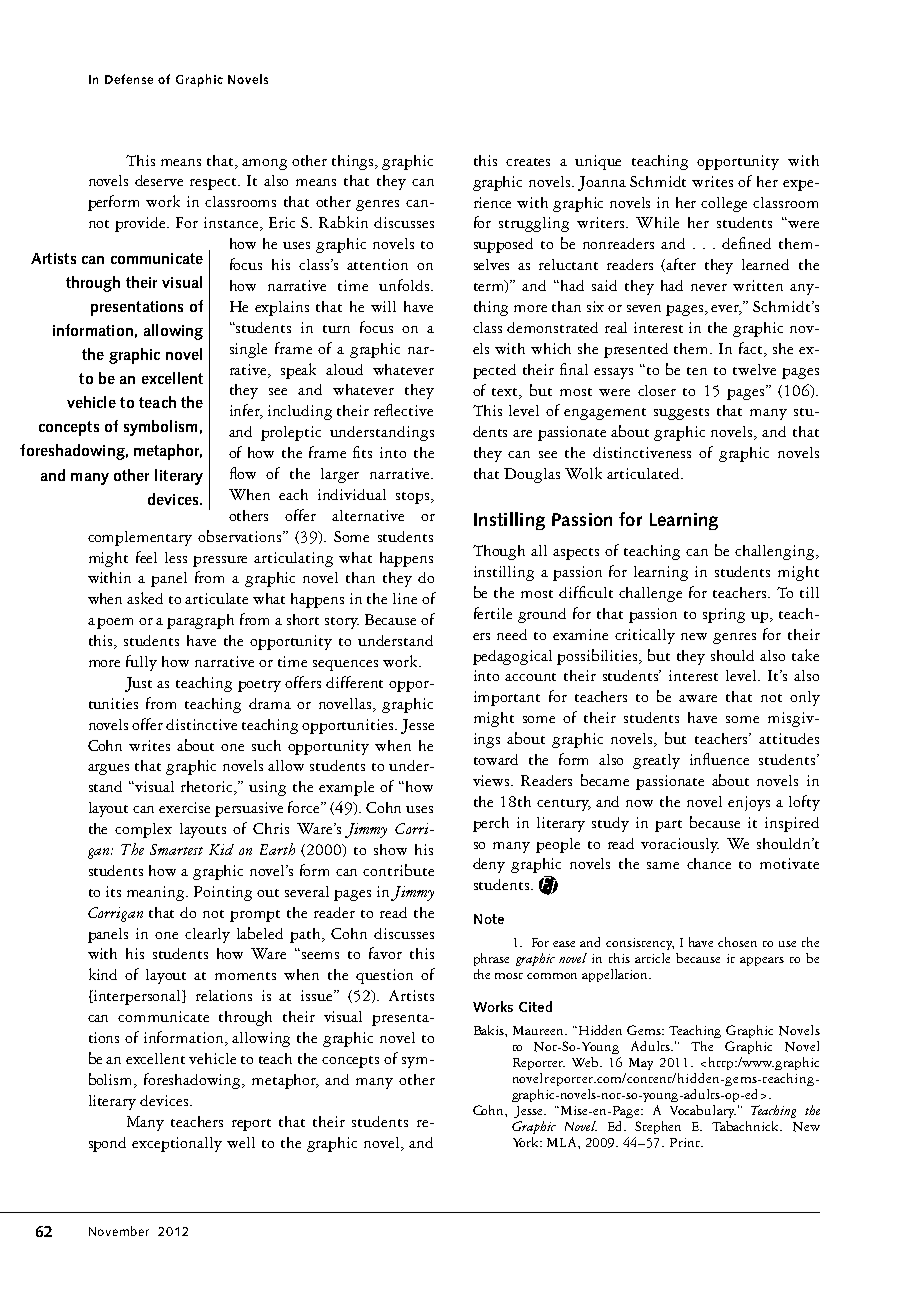 Image resolution: width=924 pixels, height=1308 pixels. Describe the element at coordinates (491, 824) in the page. I see `perch` at that location.
